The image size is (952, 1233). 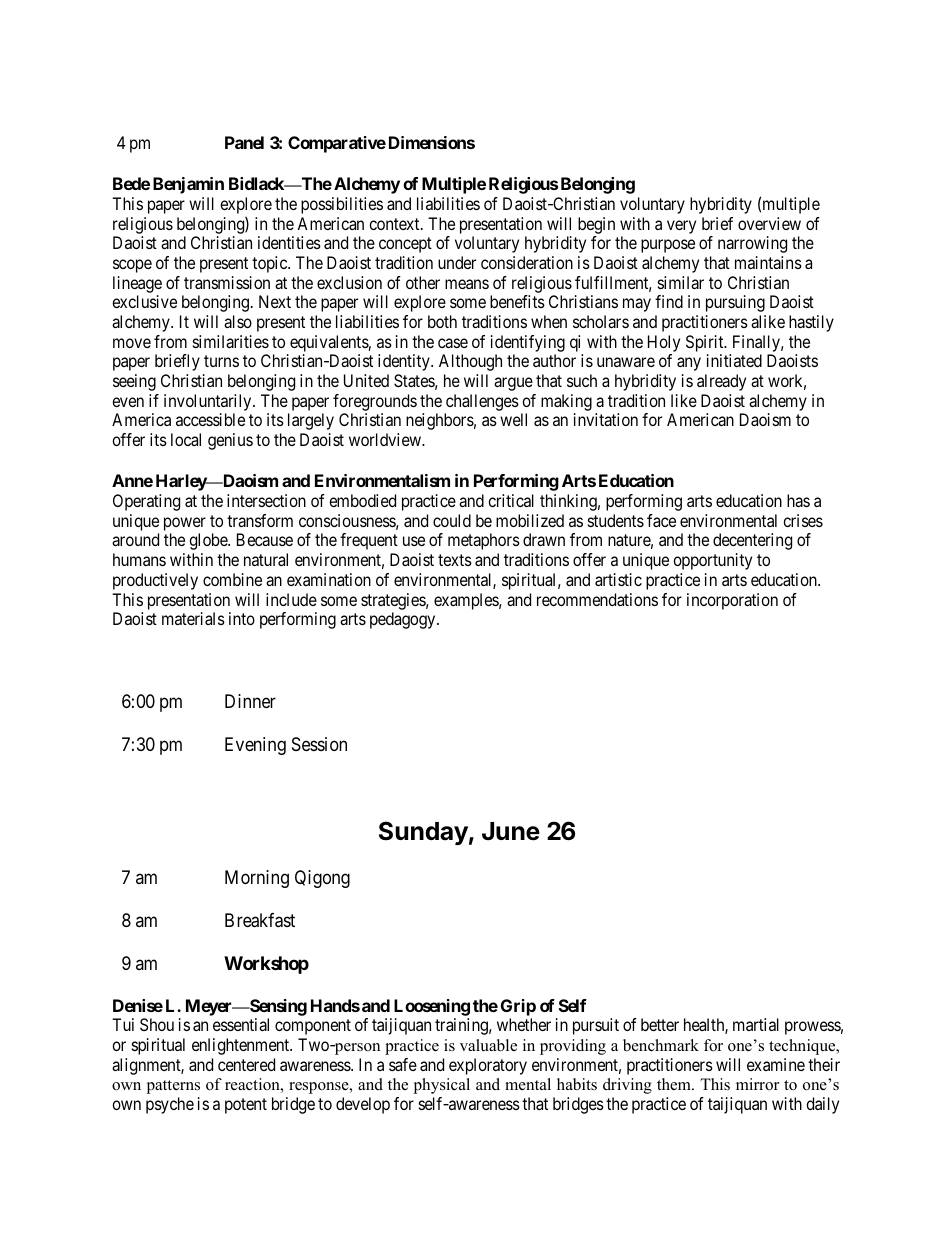 What do you see at coordinates (734, 360) in the page?
I see `initiated` at bounding box center [734, 360].
